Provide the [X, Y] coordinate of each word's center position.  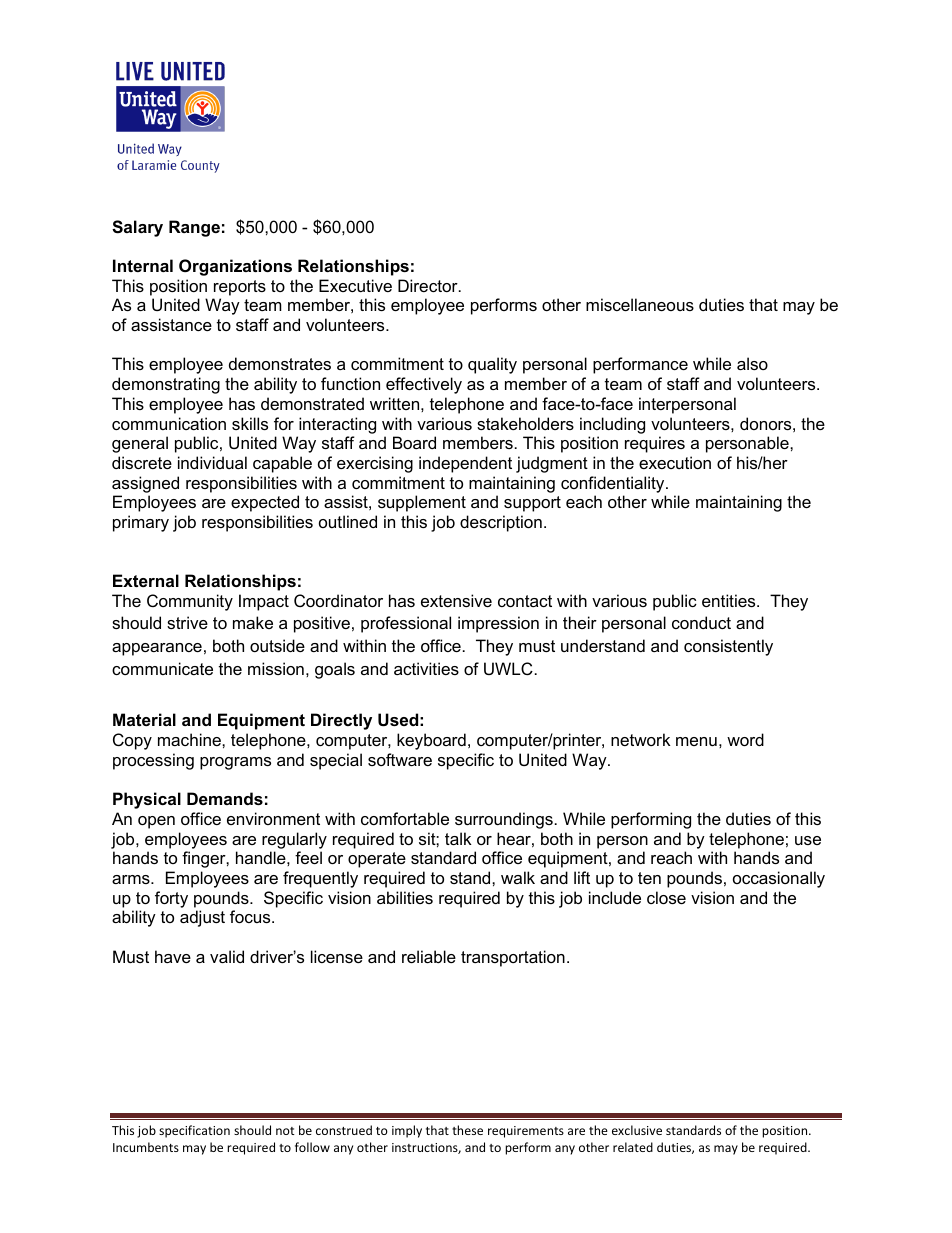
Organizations [235, 267]
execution [675, 462]
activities [426, 668]
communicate [162, 668]
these [467, 1130]
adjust [202, 918]
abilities [405, 897]
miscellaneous [640, 304]
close [666, 897]
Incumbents [146, 1147]
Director [429, 285]
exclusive [637, 1130]
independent [465, 464]
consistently [728, 647]
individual [212, 462]
